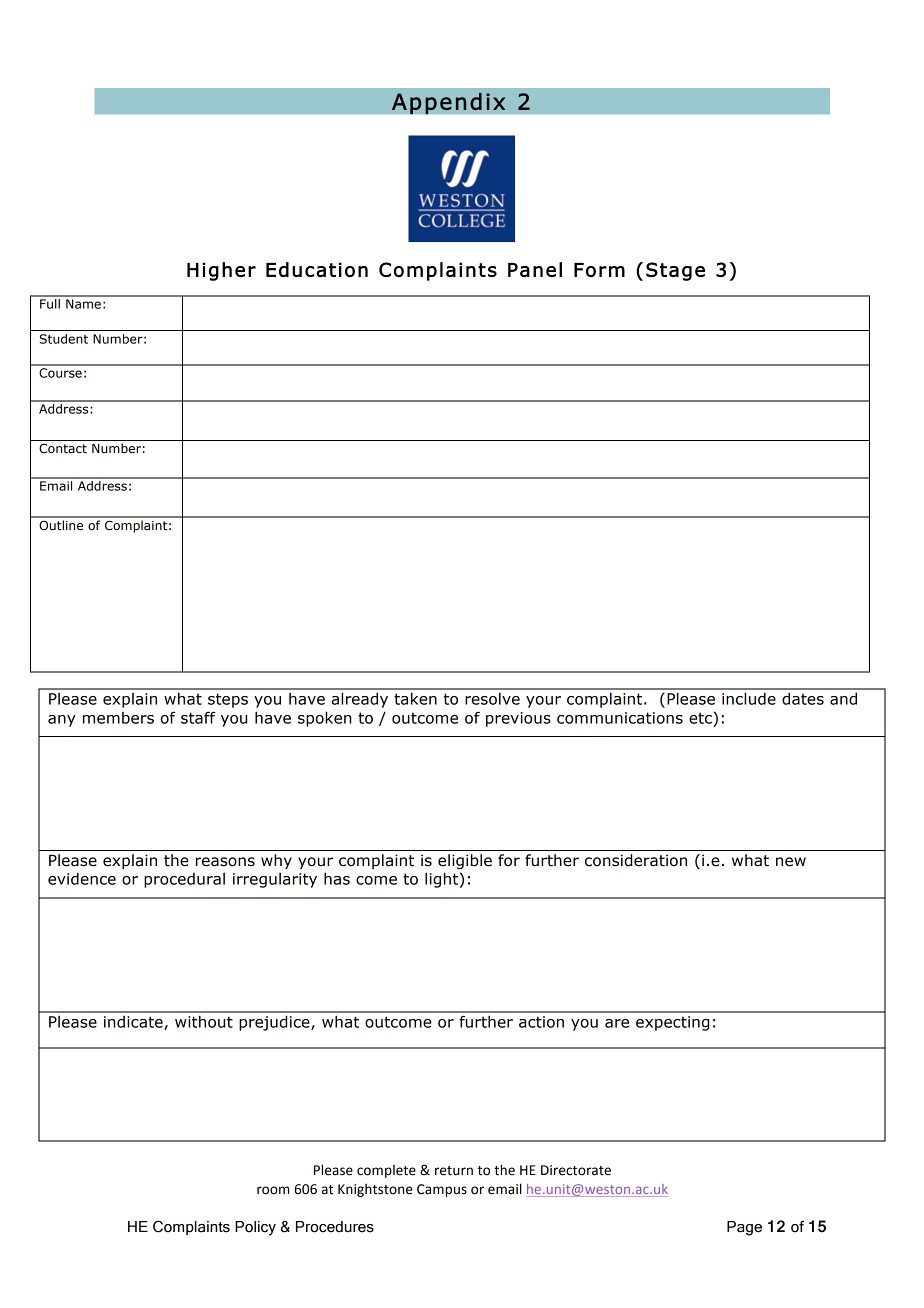 The height and width of the document is (1308, 924). I want to click on Policy, so click(255, 1228).
